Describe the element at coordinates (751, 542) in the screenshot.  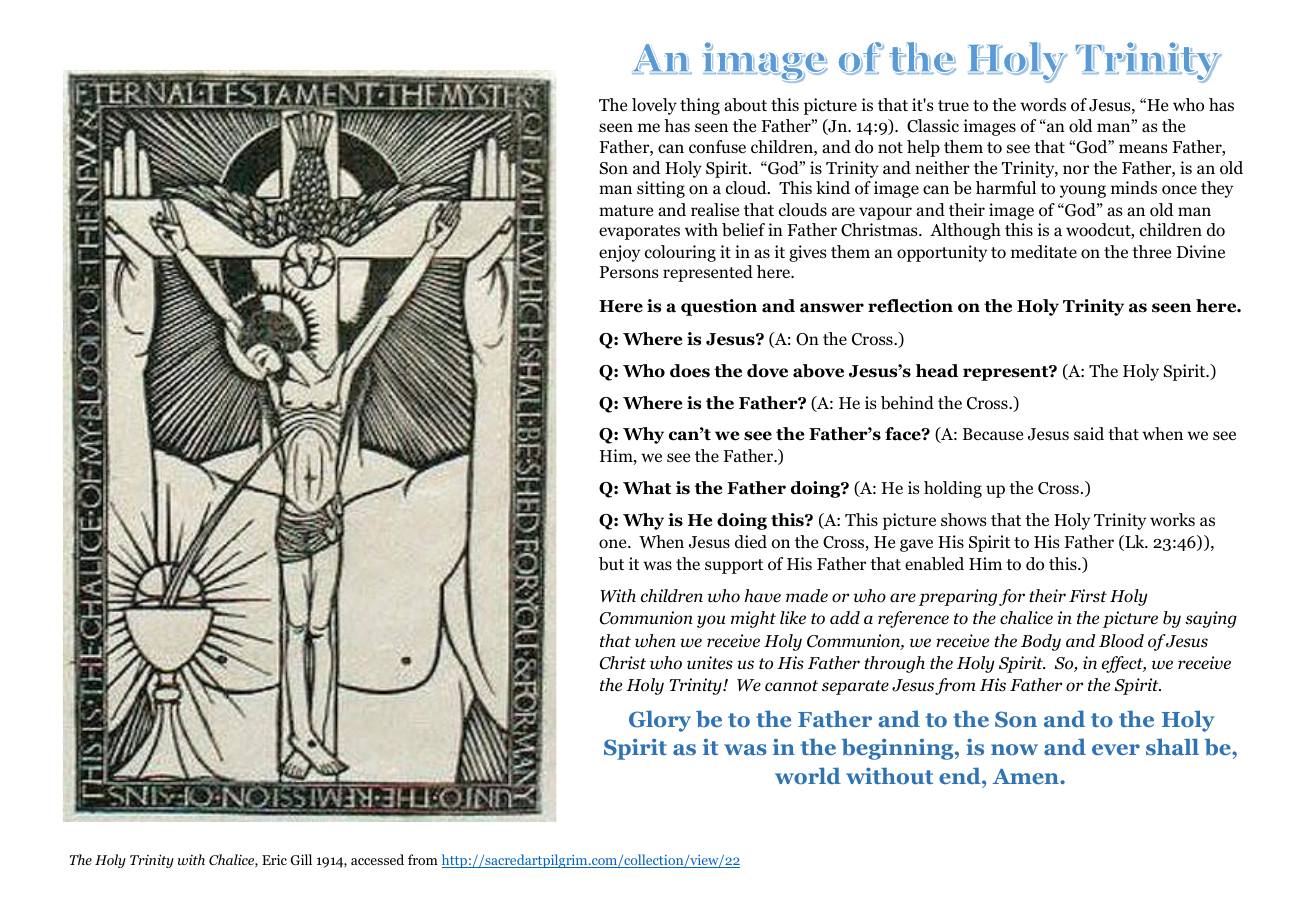
I see `died` at that location.
